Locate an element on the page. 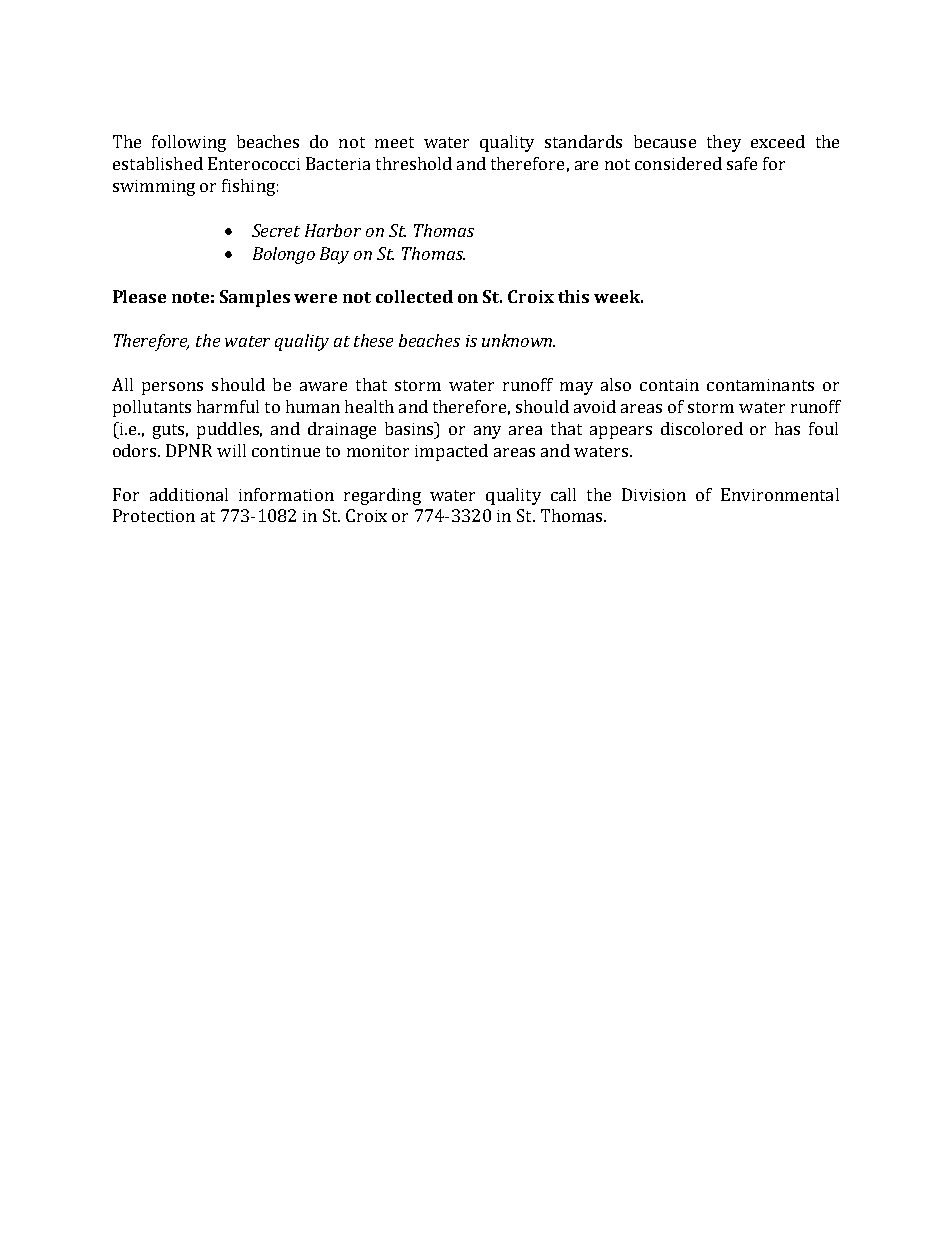  additional is located at coordinates (189, 494).
